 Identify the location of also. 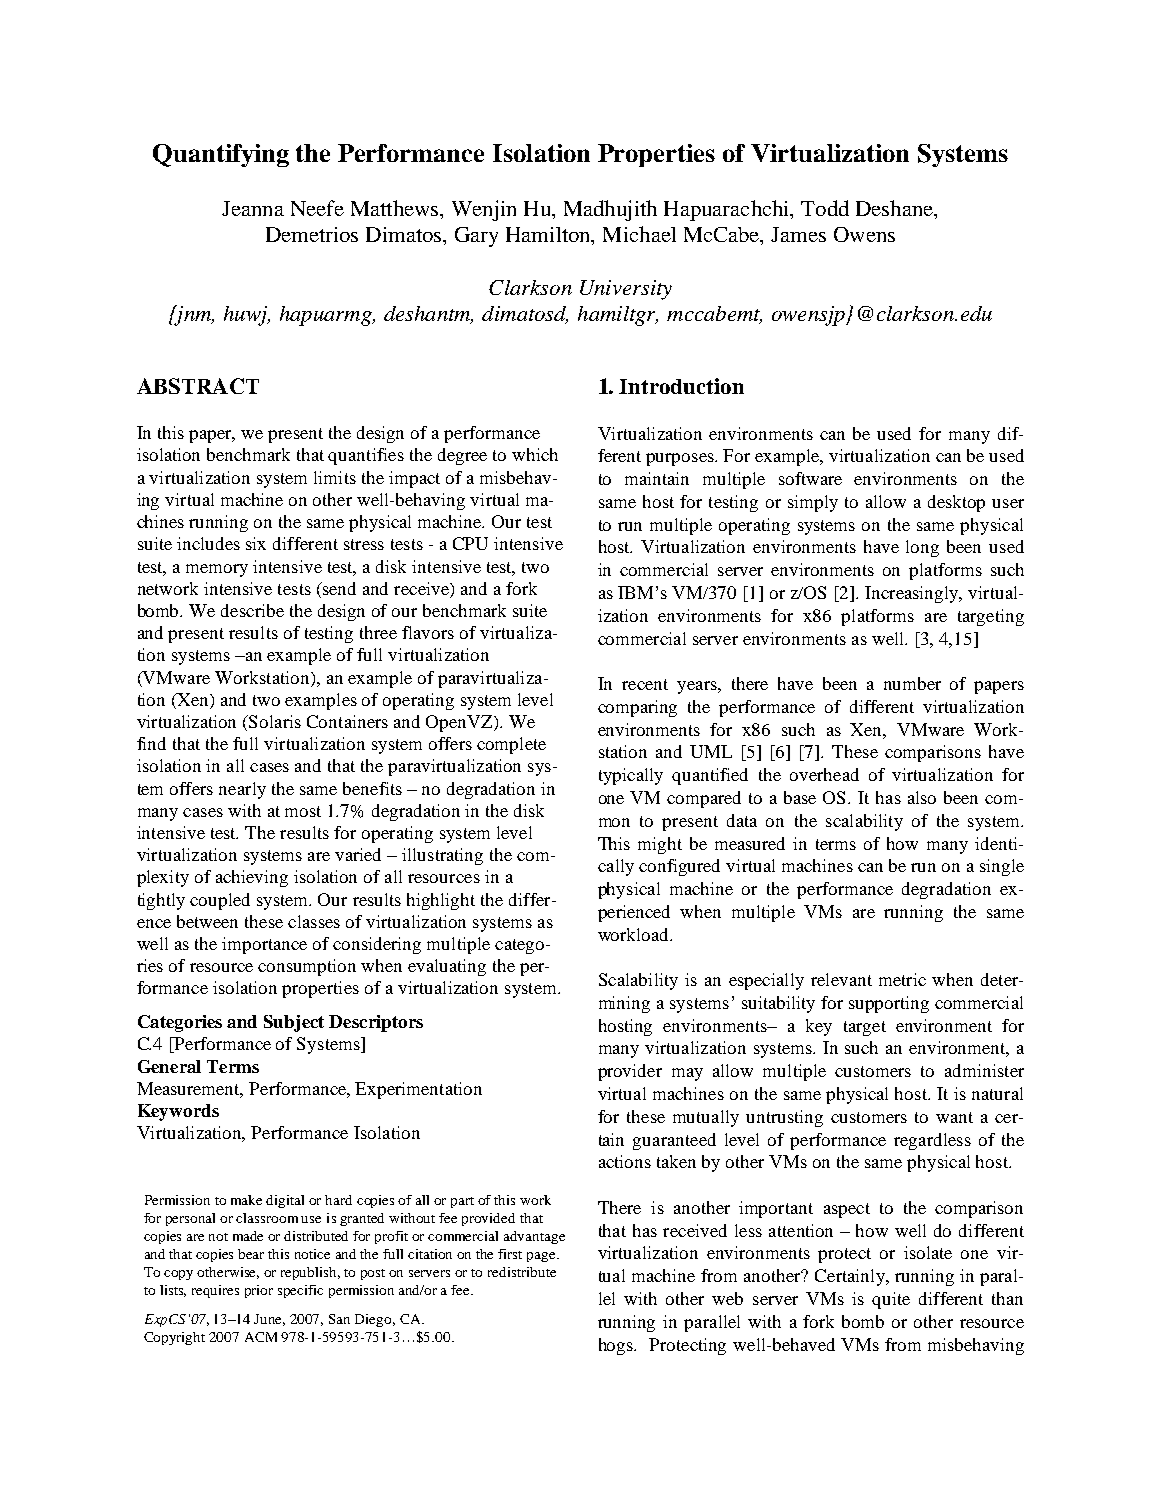
(922, 797).
